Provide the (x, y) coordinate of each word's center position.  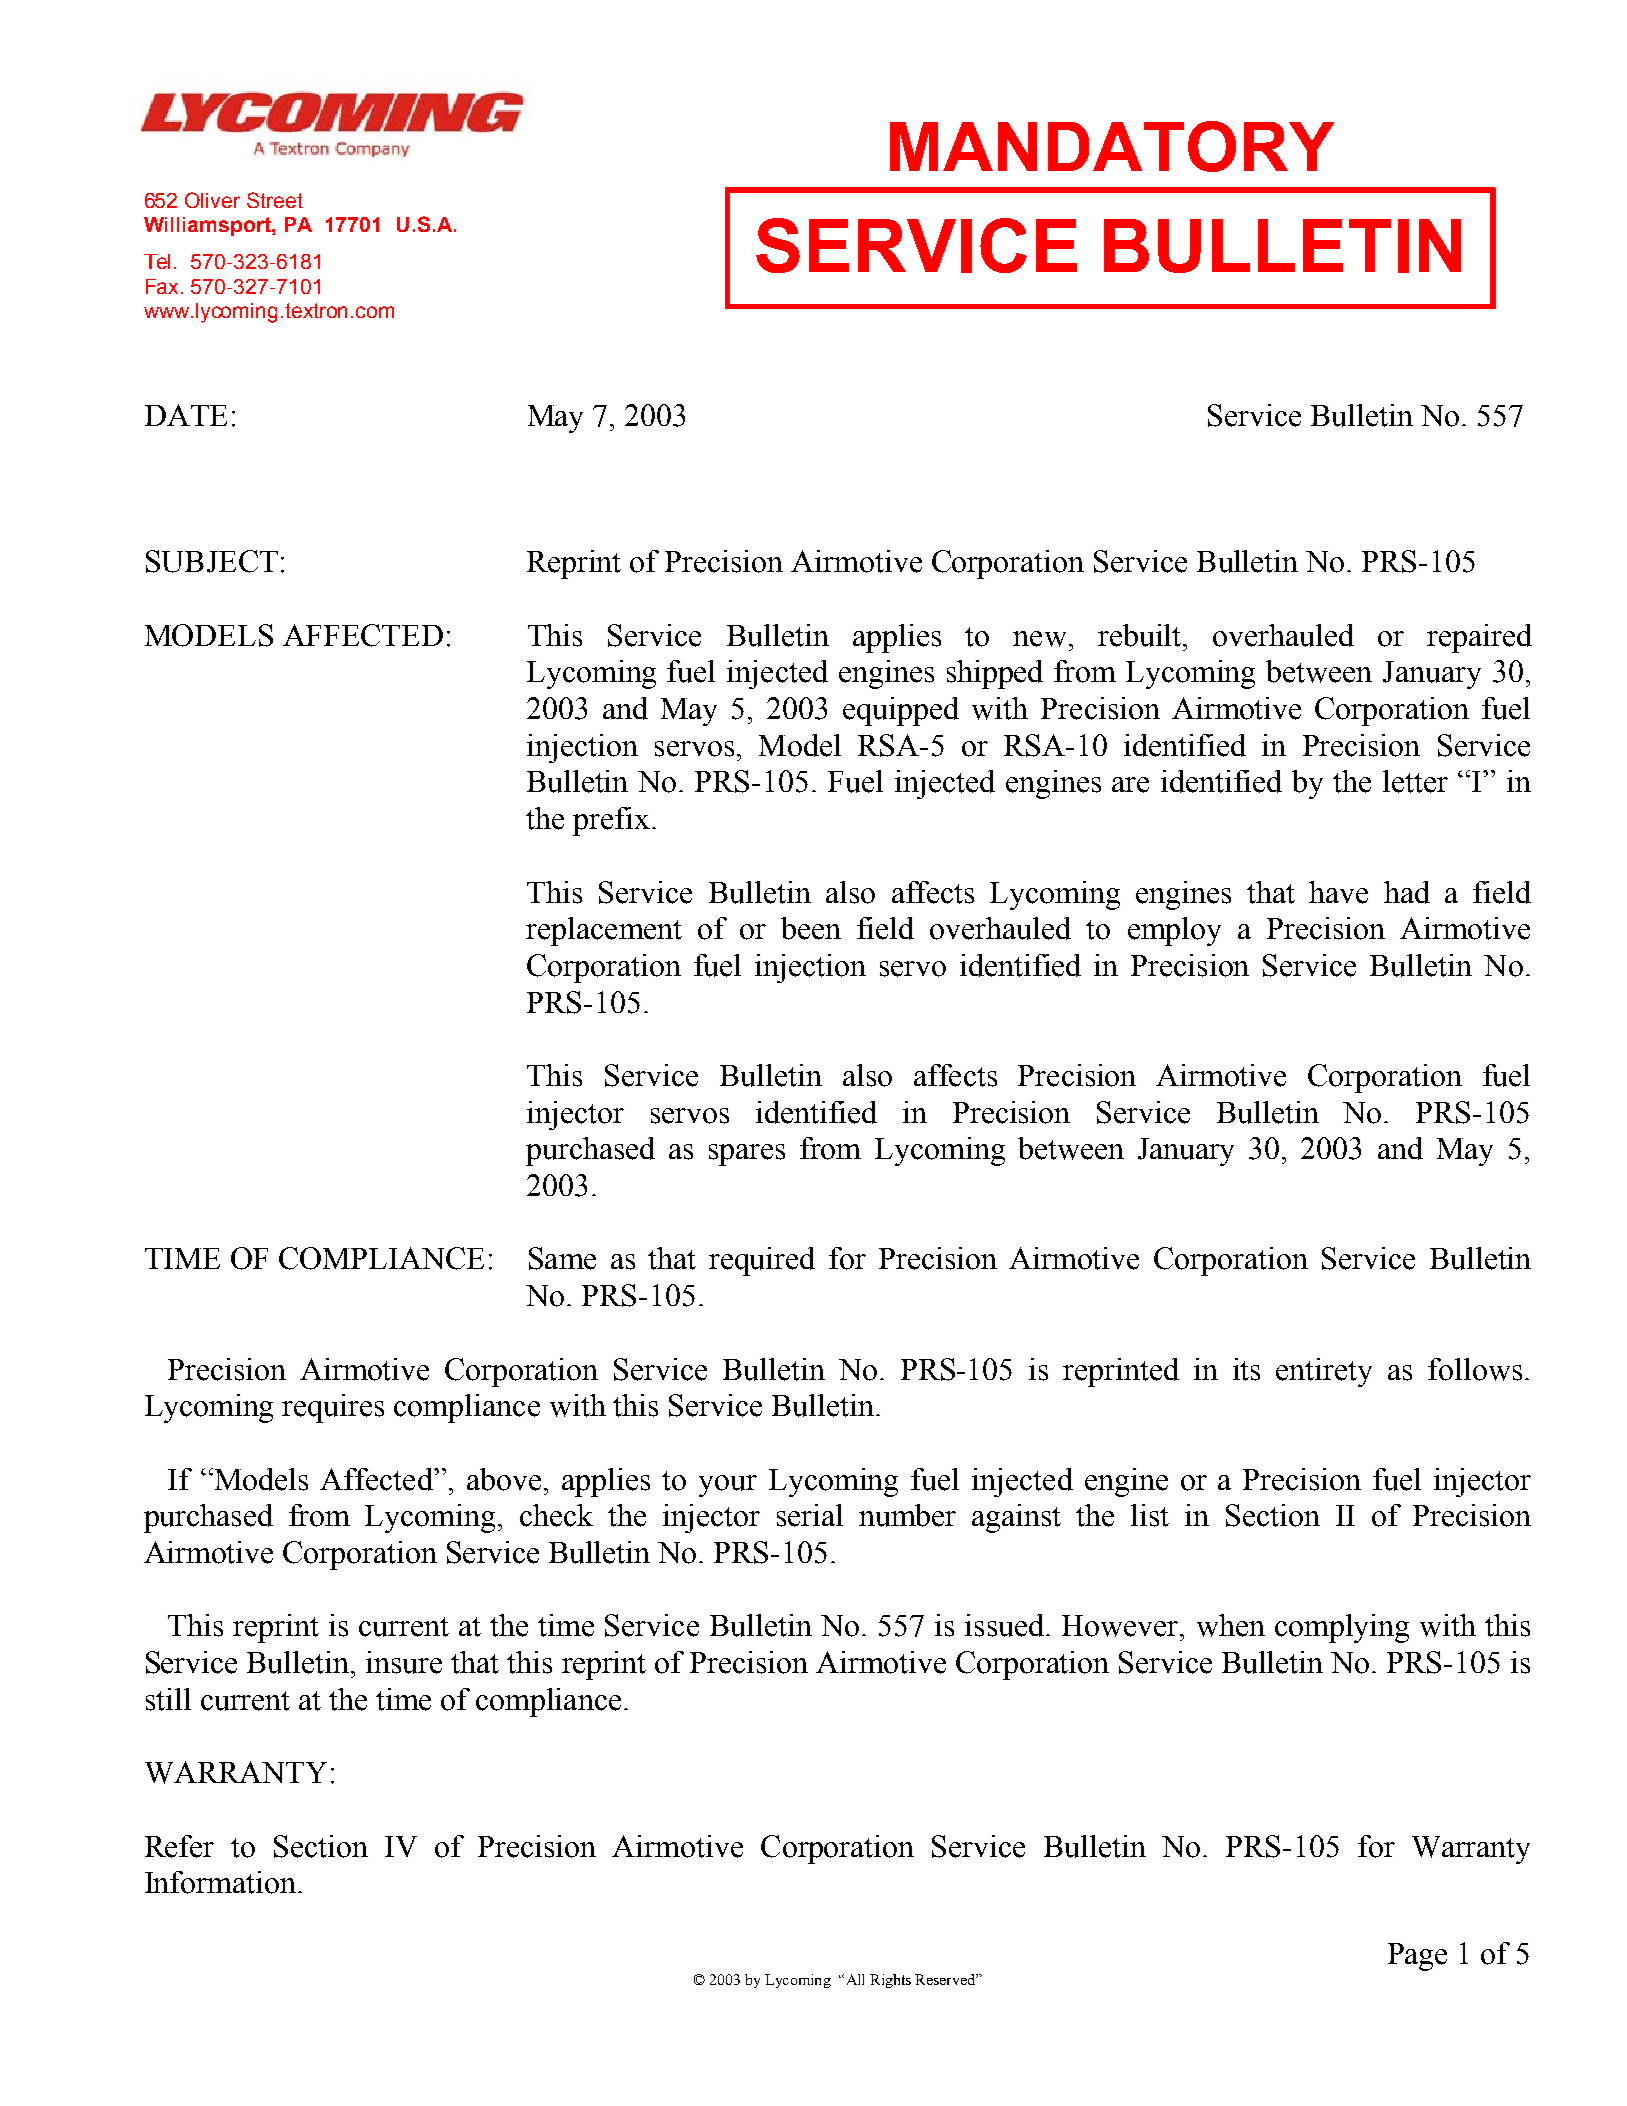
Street (275, 200)
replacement (604, 931)
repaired (1479, 638)
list (1150, 1515)
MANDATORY (1112, 146)
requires (333, 1408)
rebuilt (1141, 635)
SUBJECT (212, 561)
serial (810, 1515)
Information (220, 1882)
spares (747, 1155)
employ (1174, 931)
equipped (901, 711)
